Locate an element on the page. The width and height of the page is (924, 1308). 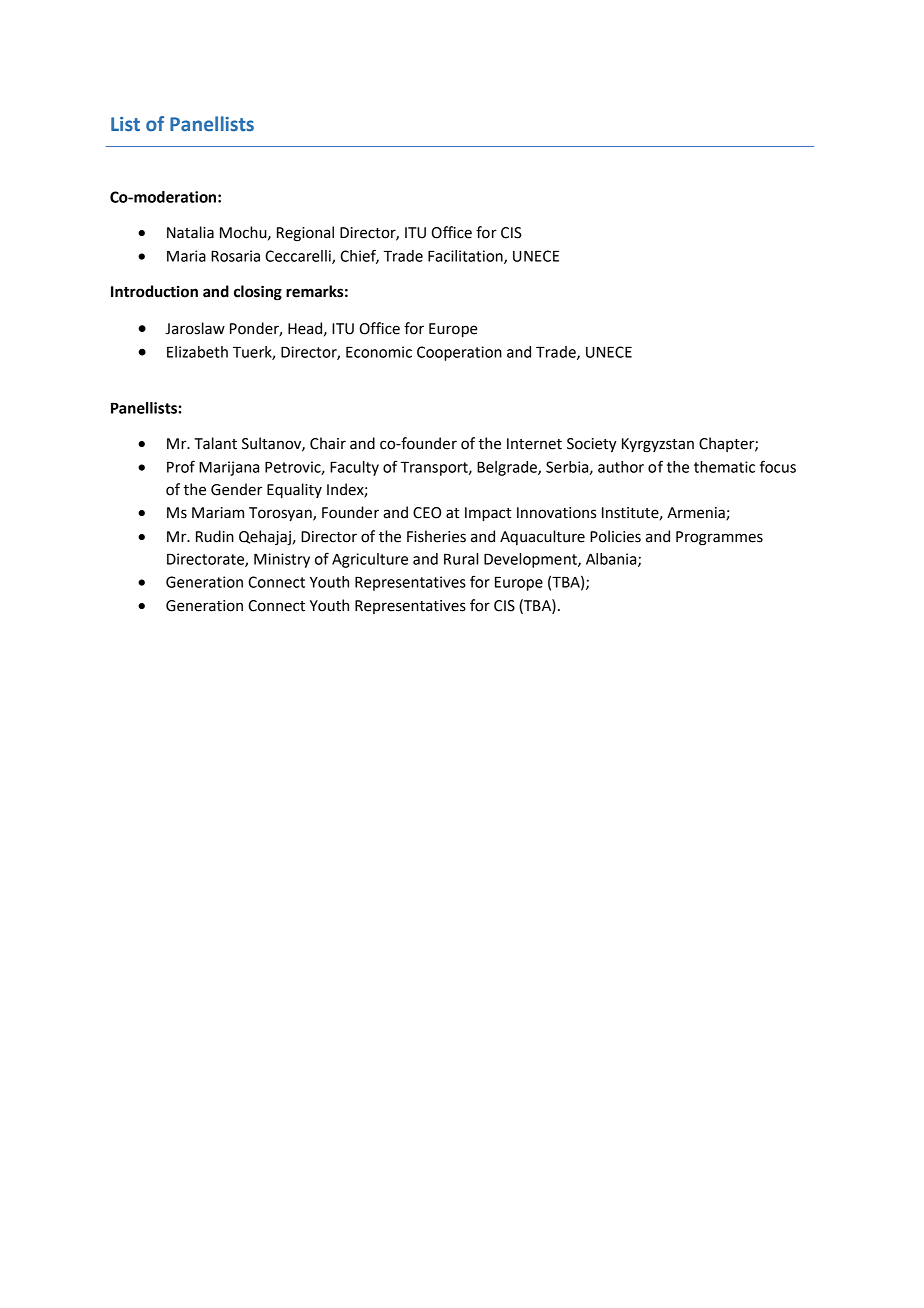
Kyrgyzstan is located at coordinates (658, 445).
